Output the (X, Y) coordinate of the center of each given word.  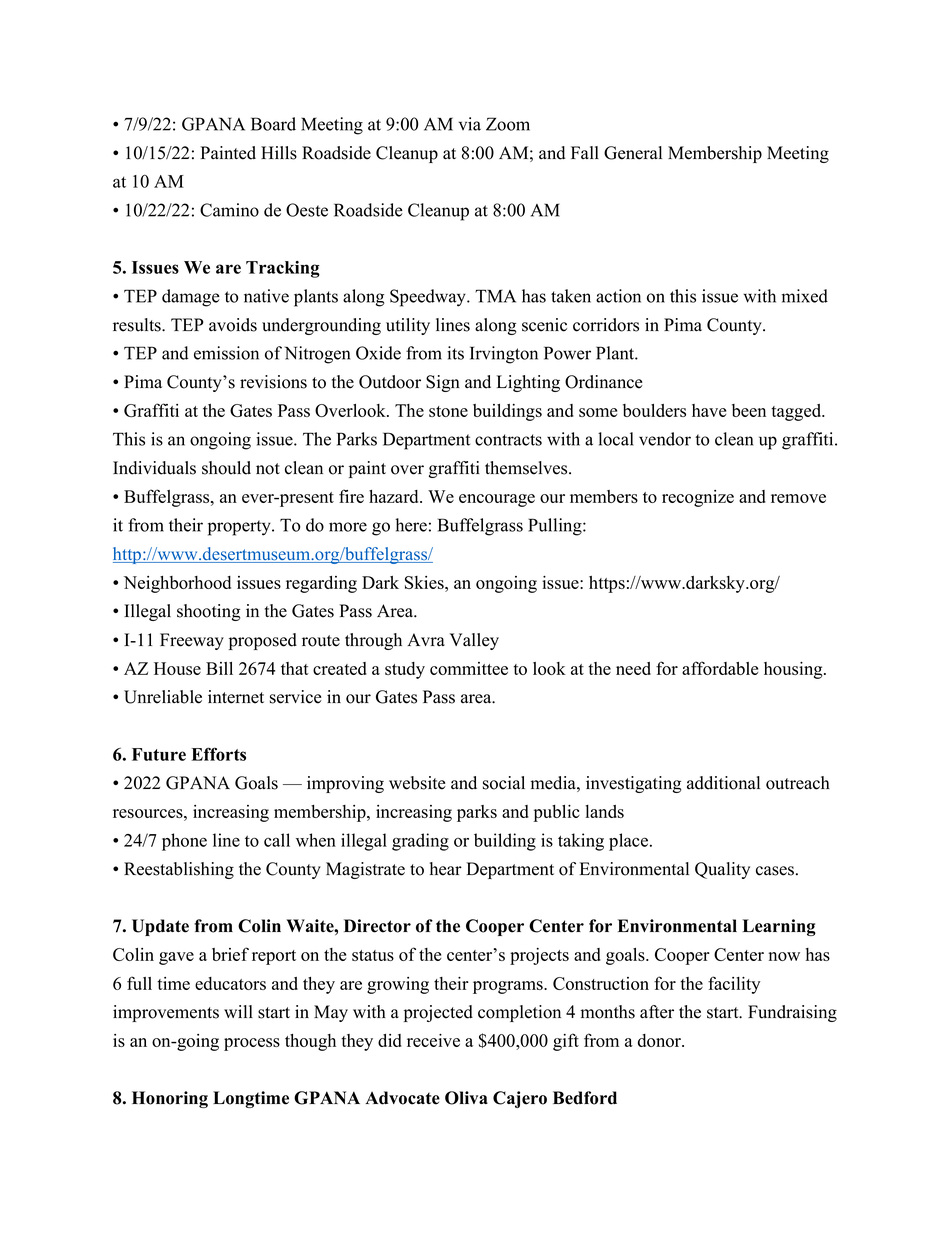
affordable (720, 668)
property (240, 528)
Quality (722, 870)
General (633, 153)
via (470, 124)
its (455, 353)
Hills (279, 153)
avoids (233, 325)
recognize (698, 498)
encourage (497, 500)
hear (446, 869)
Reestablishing (179, 870)
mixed (805, 296)
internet (236, 697)
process (252, 1044)
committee (469, 668)
